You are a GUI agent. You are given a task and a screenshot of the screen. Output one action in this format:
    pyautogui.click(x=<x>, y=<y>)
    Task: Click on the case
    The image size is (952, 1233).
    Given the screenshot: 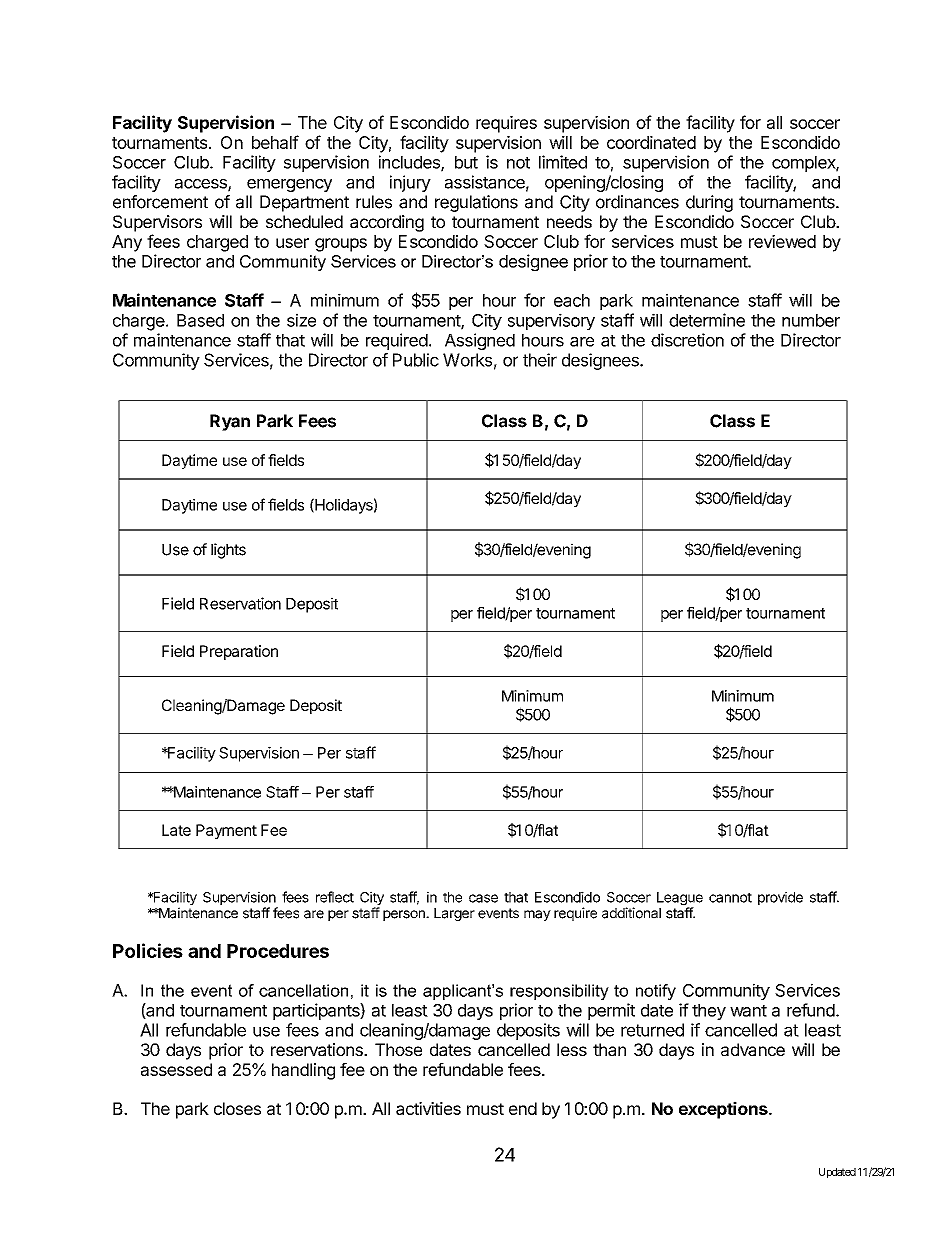 What is the action you would take?
    pyautogui.click(x=483, y=898)
